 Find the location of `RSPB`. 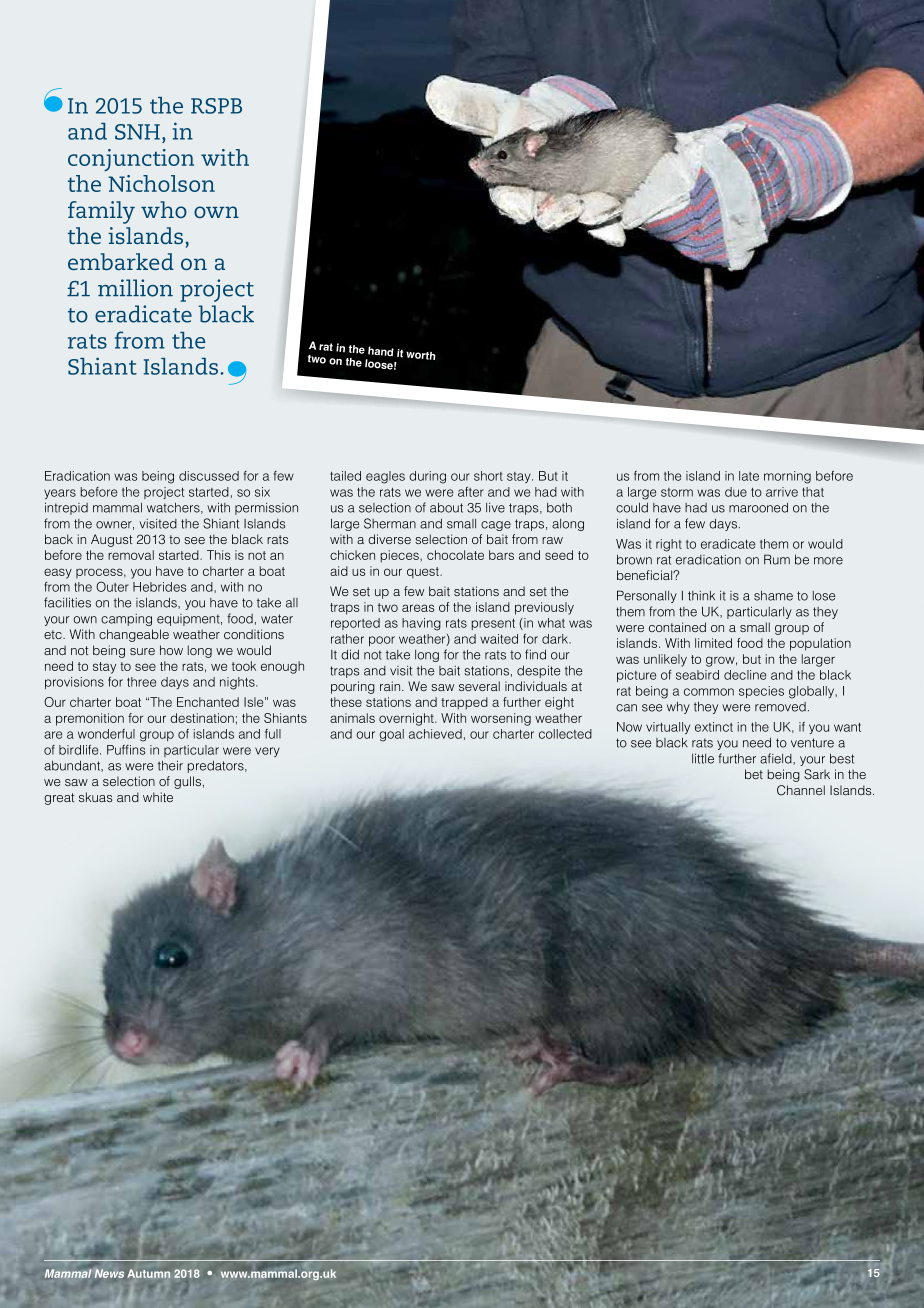

RSPB is located at coordinates (216, 106).
